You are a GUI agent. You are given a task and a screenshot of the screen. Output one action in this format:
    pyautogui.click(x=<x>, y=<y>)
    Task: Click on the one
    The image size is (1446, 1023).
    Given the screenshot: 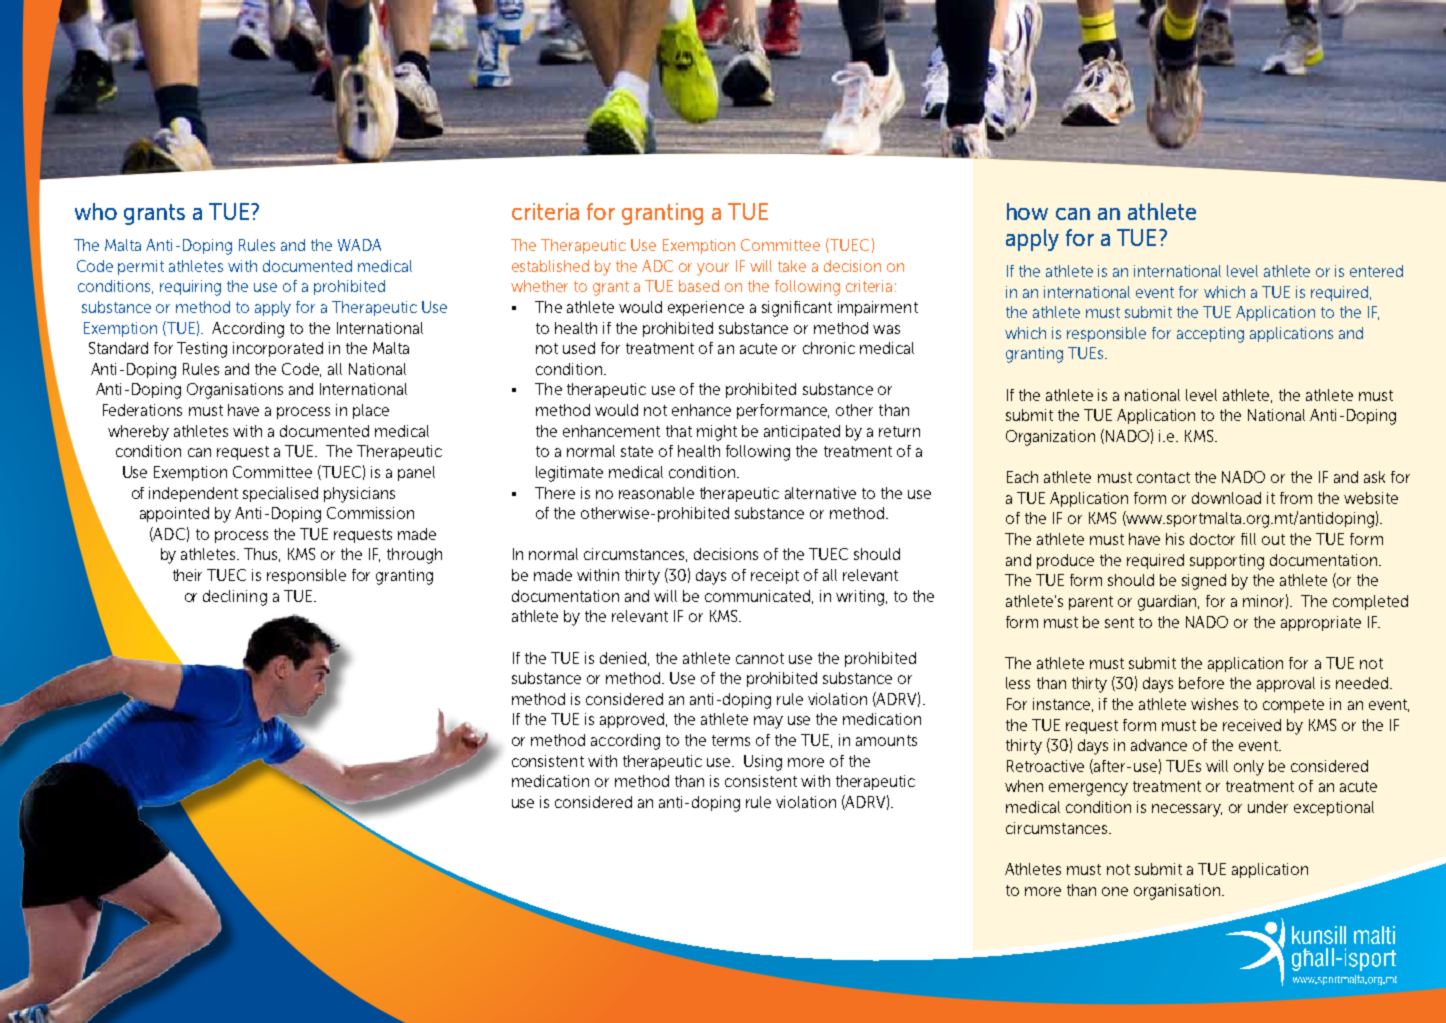 What is the action you would take?
    pyautogui.click(x=1115, y=891)
